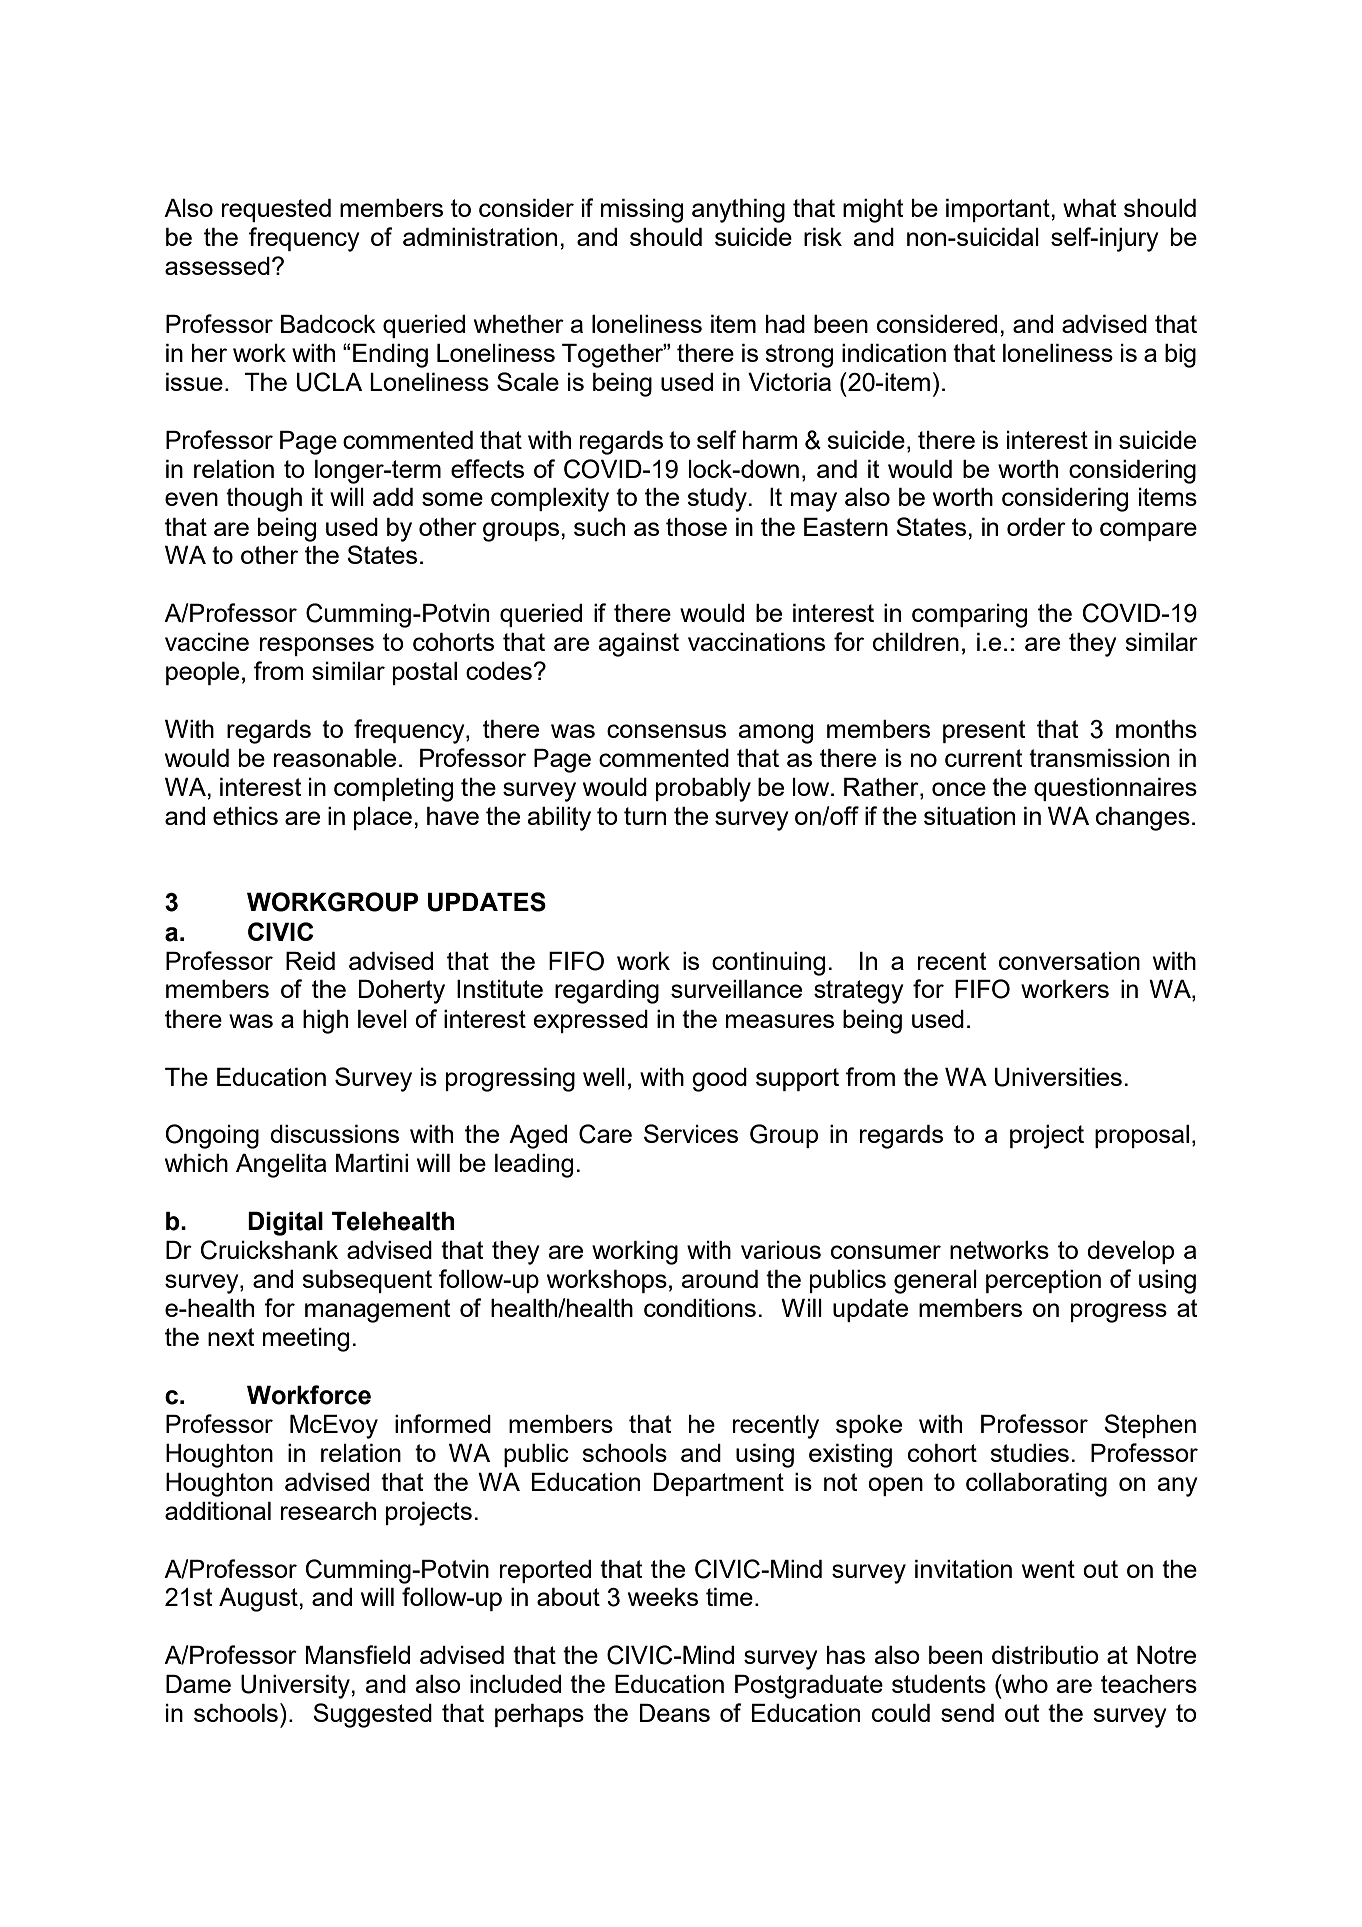  What do you see at coordinates (969, 616) in the screenshot?
I see `comparing` at bounding box center [969, 616].
